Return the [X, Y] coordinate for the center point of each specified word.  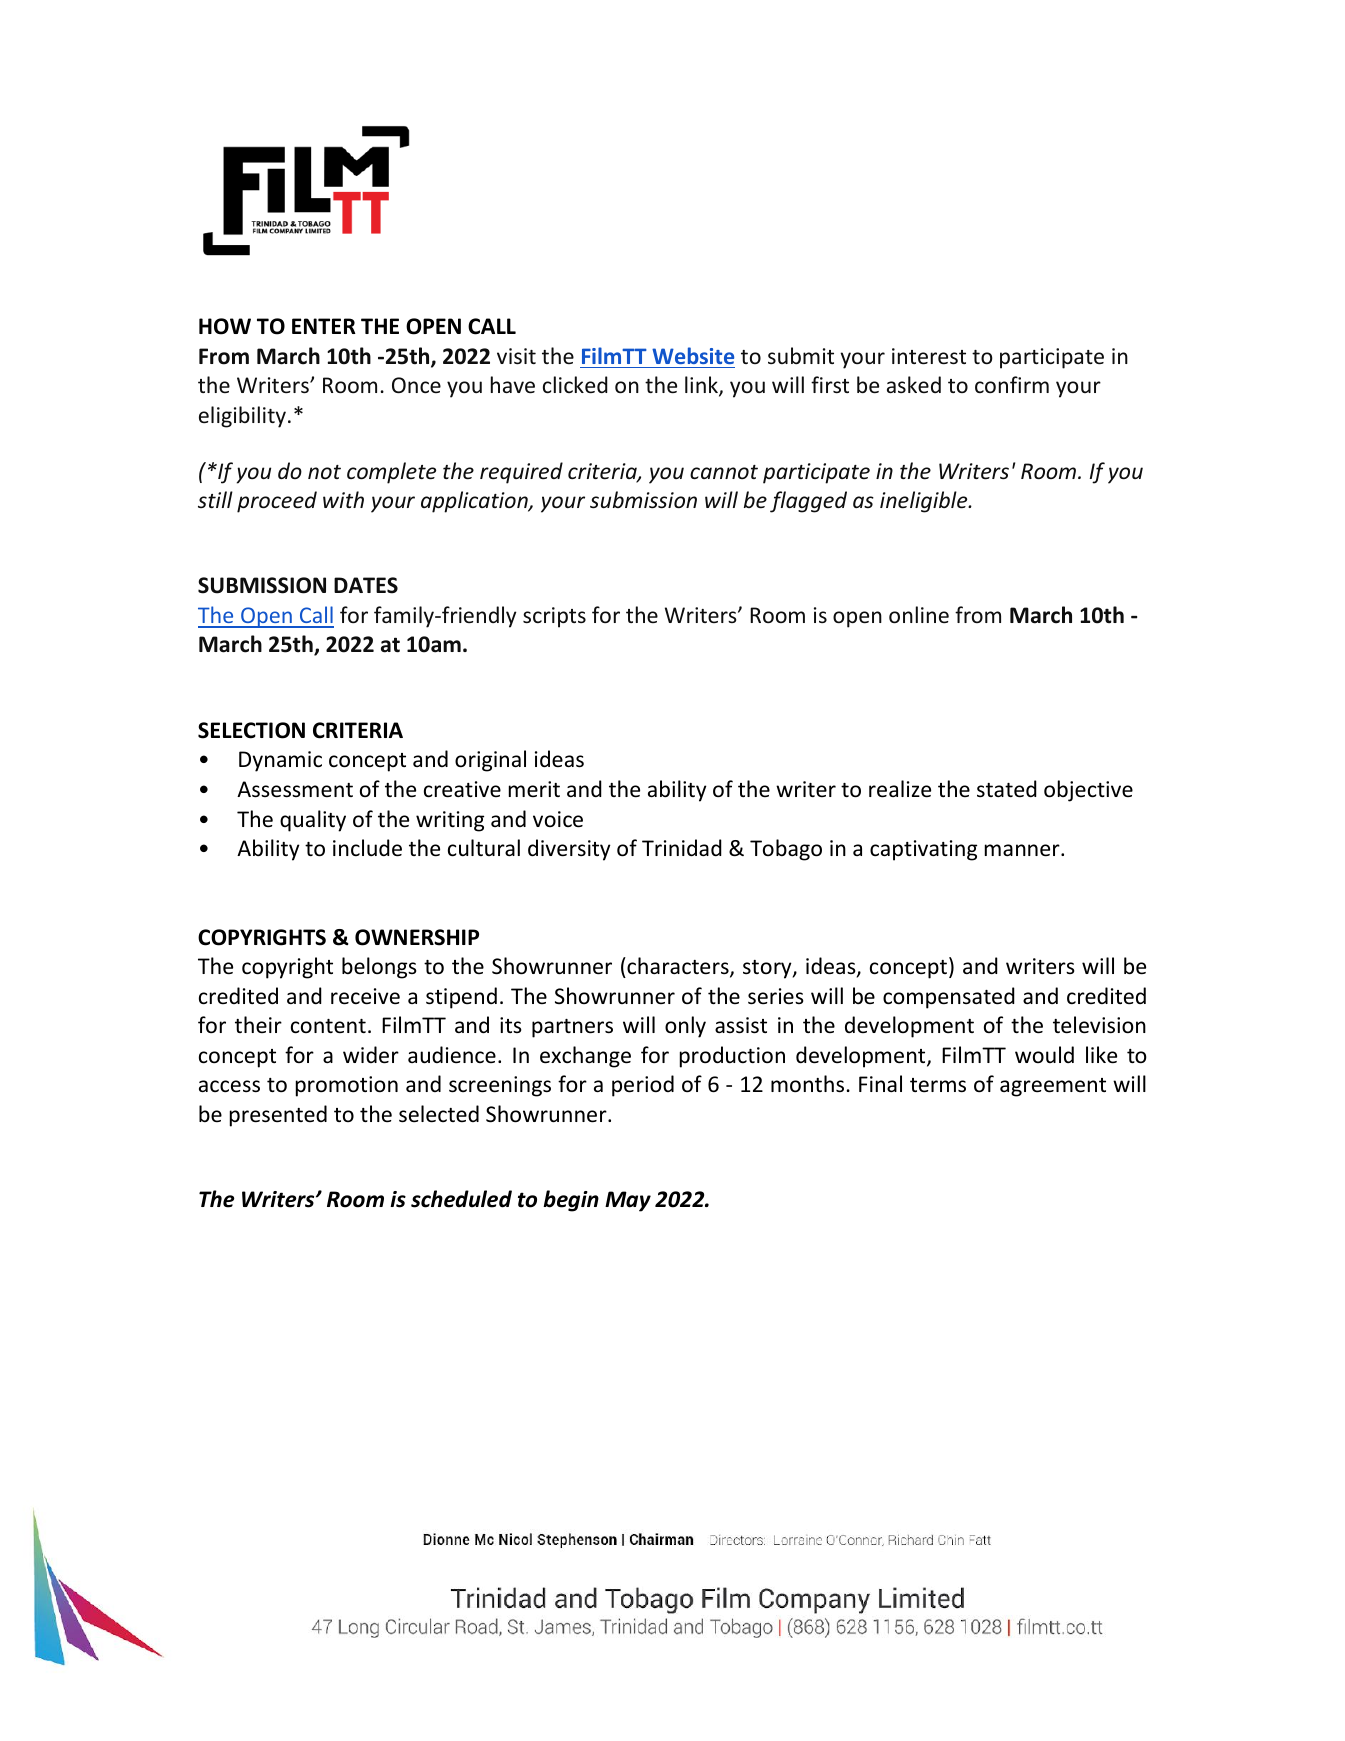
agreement [1053, 1087]
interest [929, 356]
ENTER [324, 326]
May [628, 1201]
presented [278, 1116]
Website [693, 355]
